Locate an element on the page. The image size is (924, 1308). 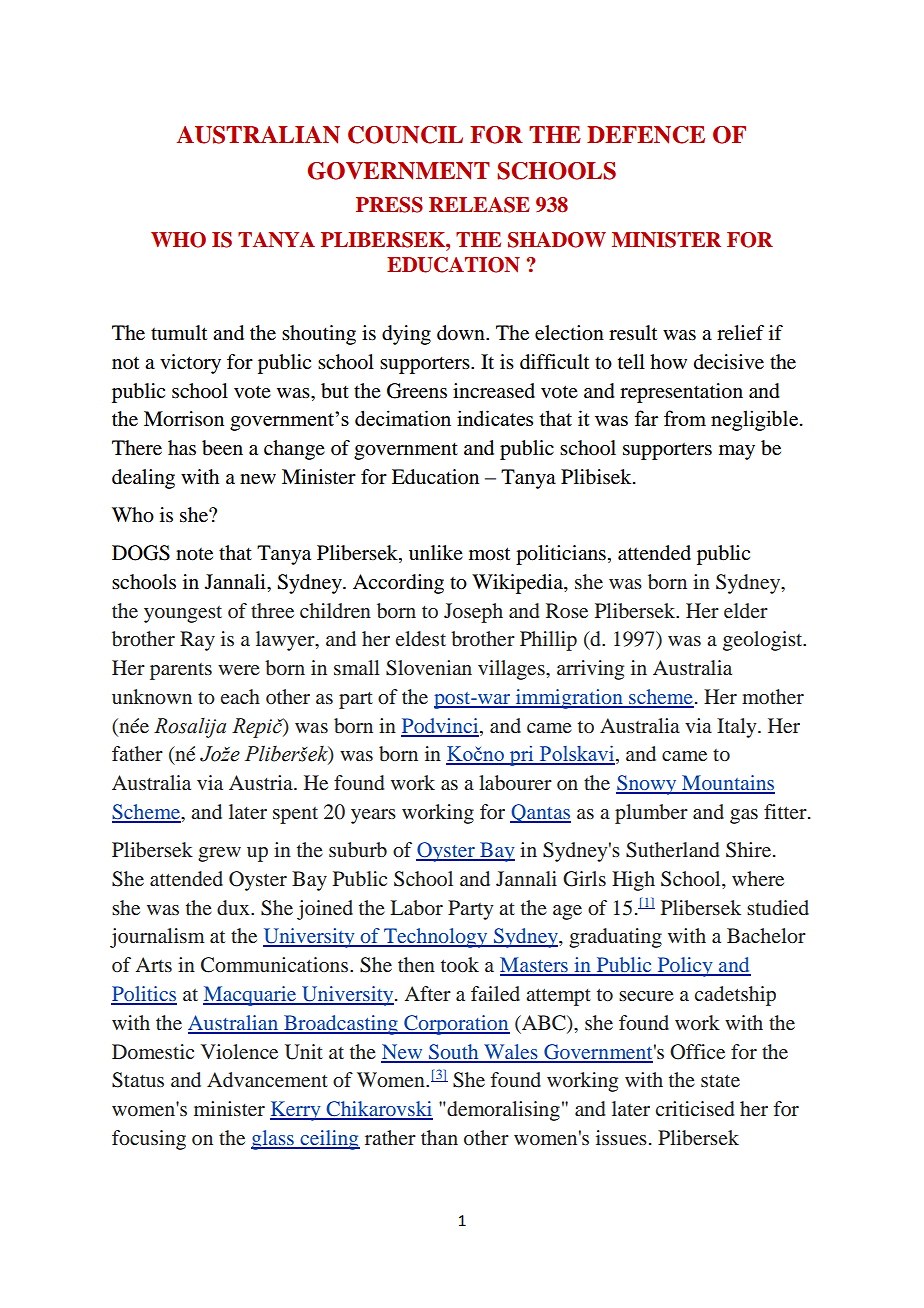
Joseph is located at coordinates (473, 613).
